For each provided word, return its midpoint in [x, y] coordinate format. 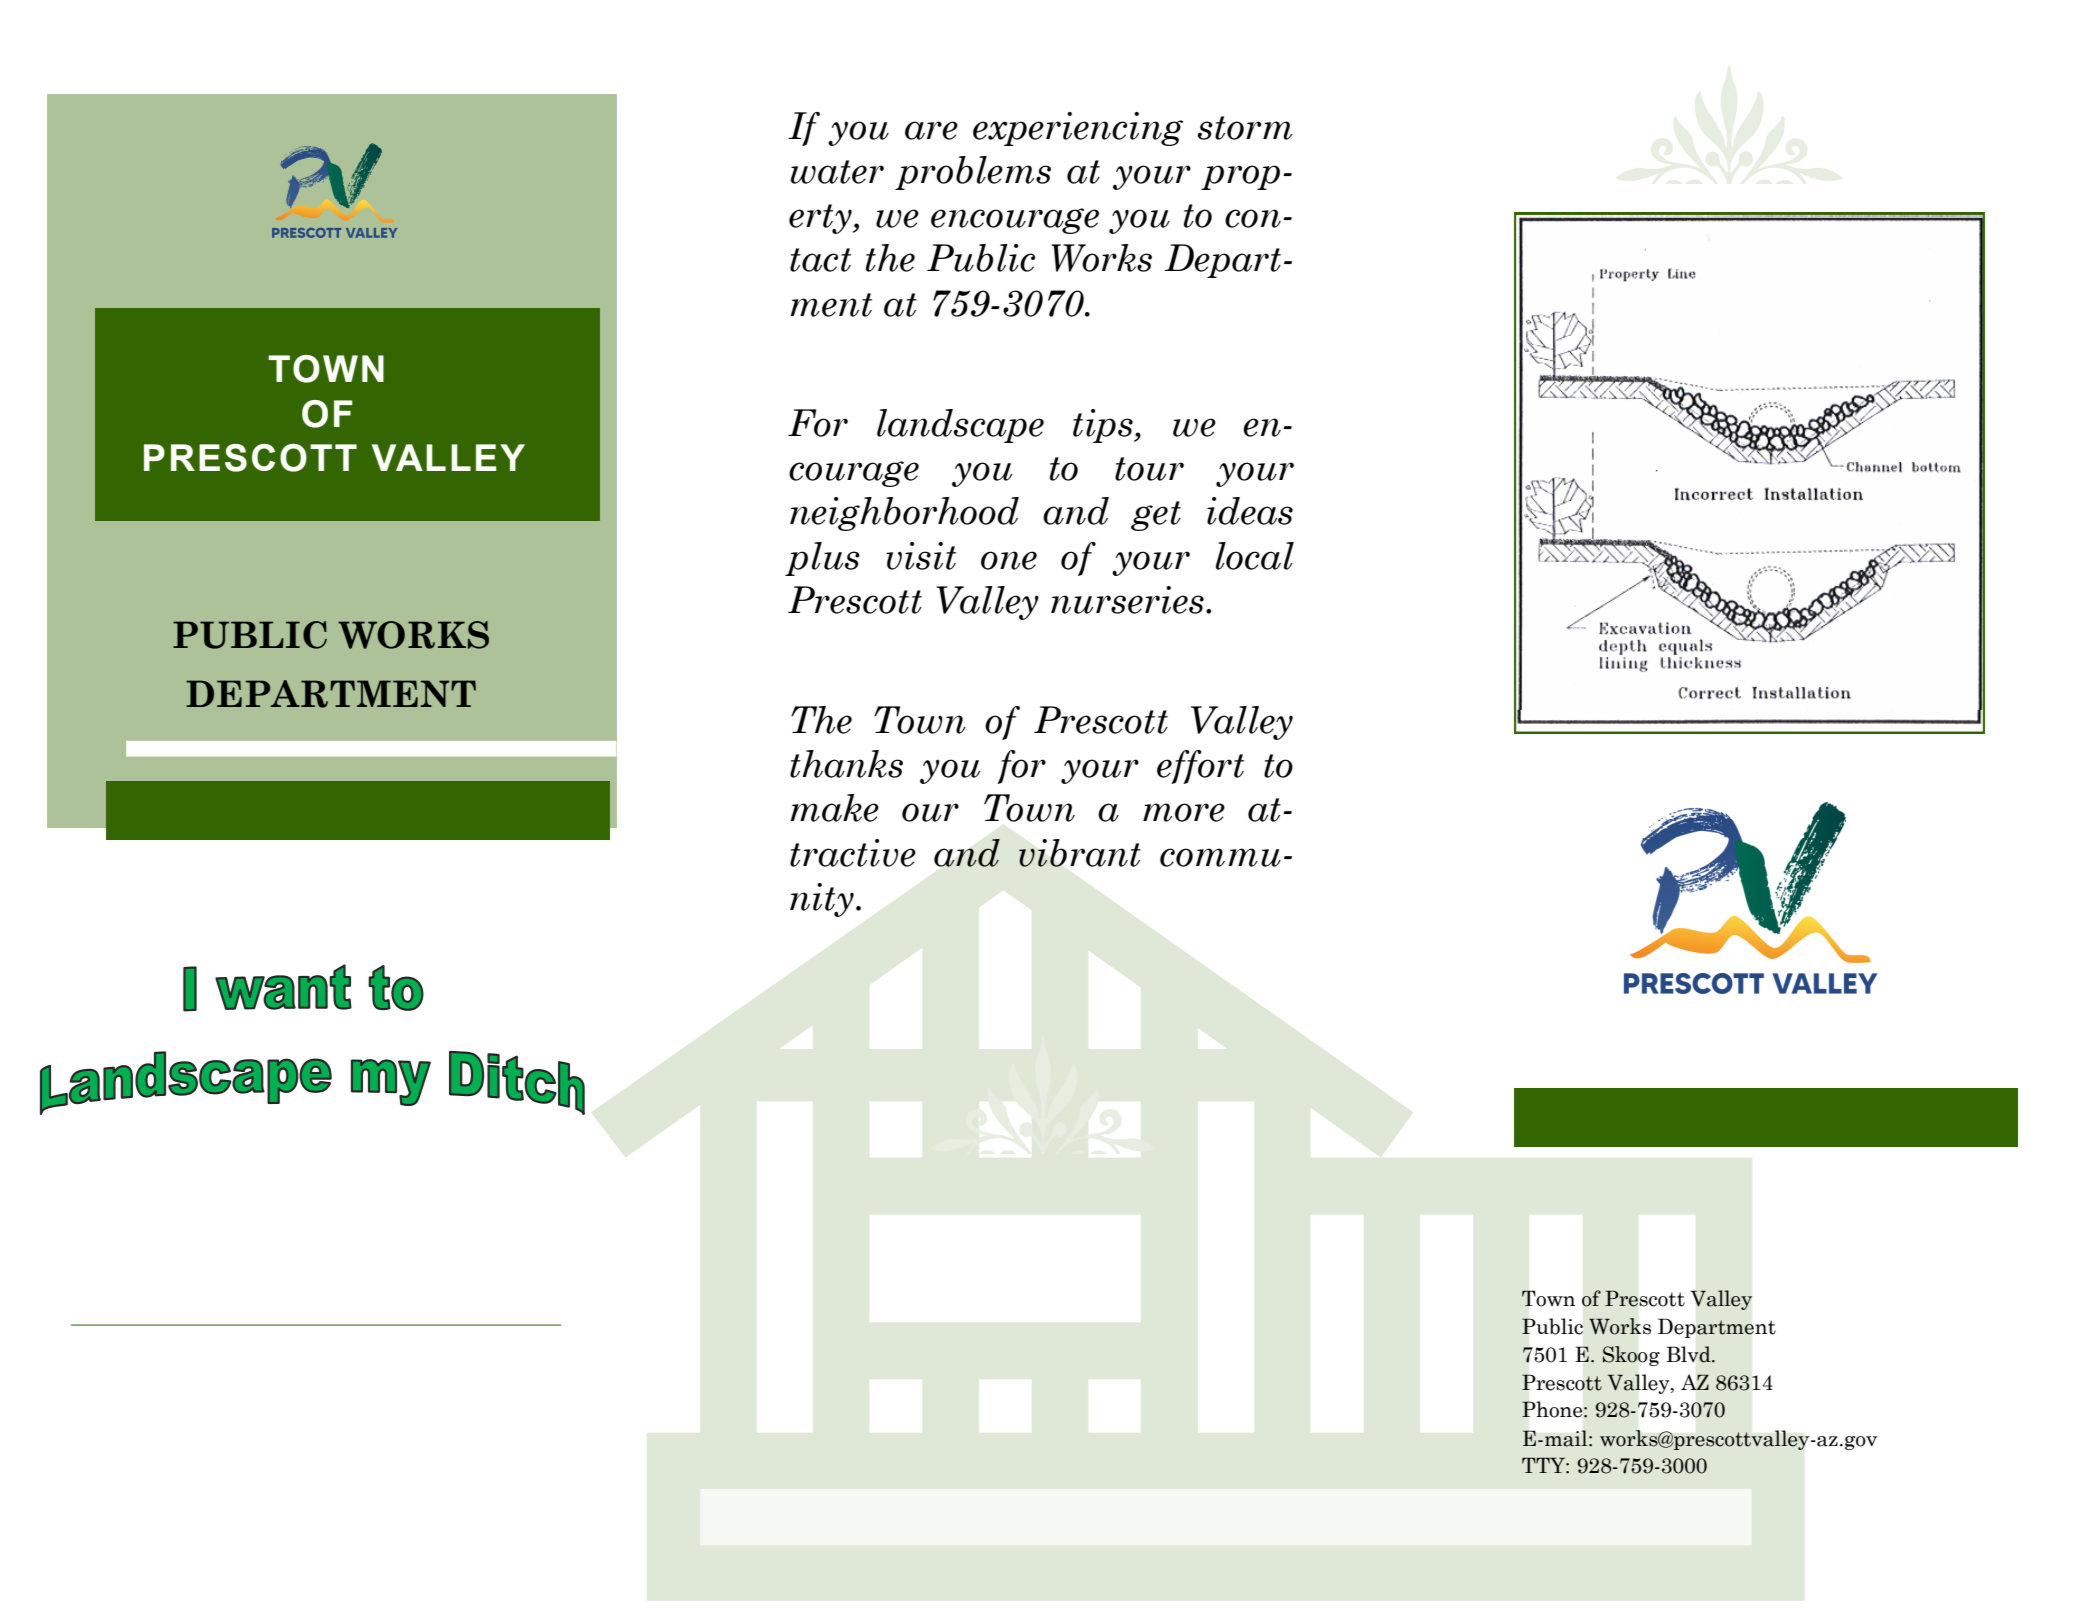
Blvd [1689, 1354]
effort [1200, 767]
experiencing [1078, 129]
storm [1245, 128]
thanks [846, 764]
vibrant [1080, 853]
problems [973, 173]
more [1184, 812]
